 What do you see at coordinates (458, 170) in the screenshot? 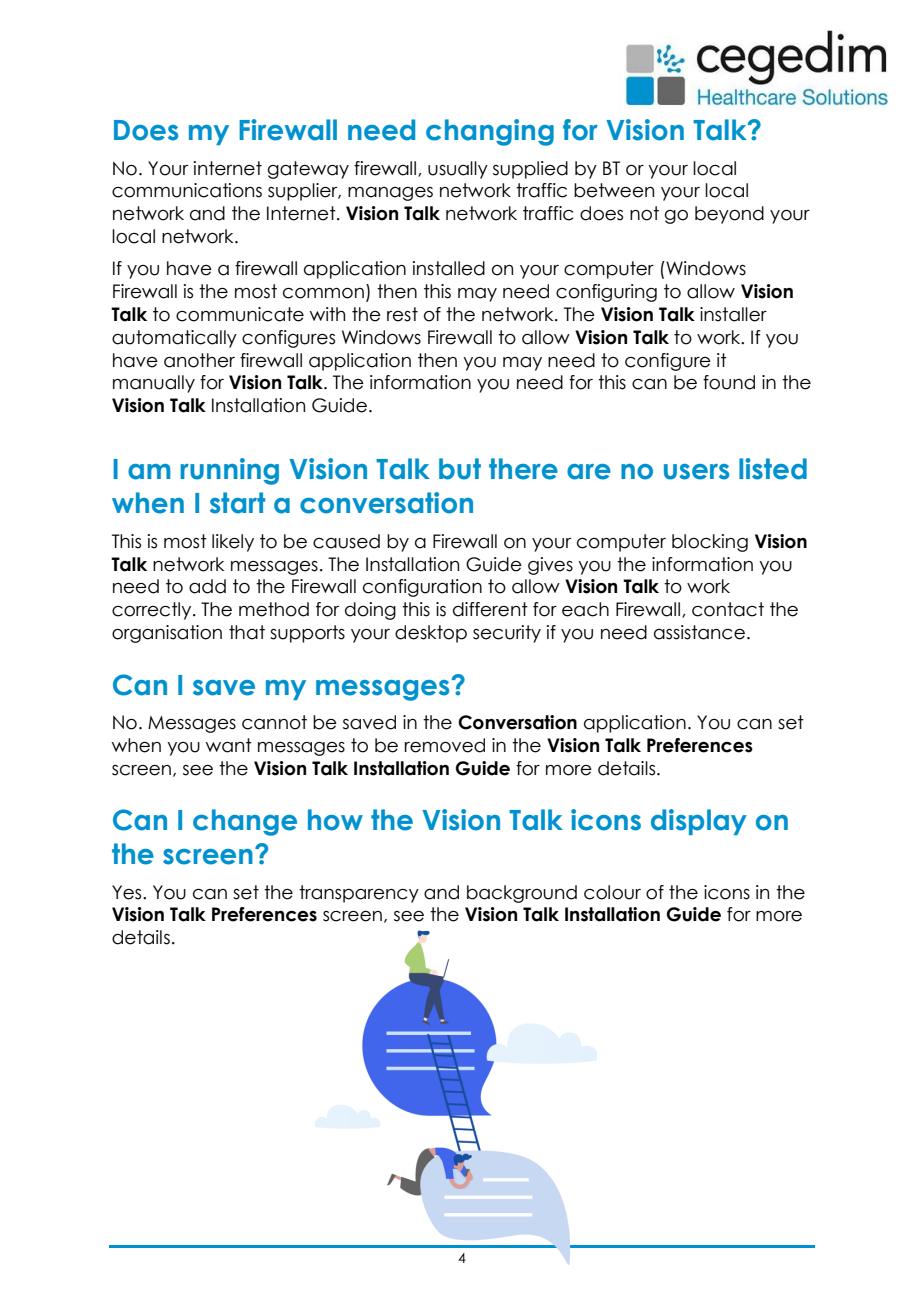
I see `usually` at bounding box center [458, 170].
